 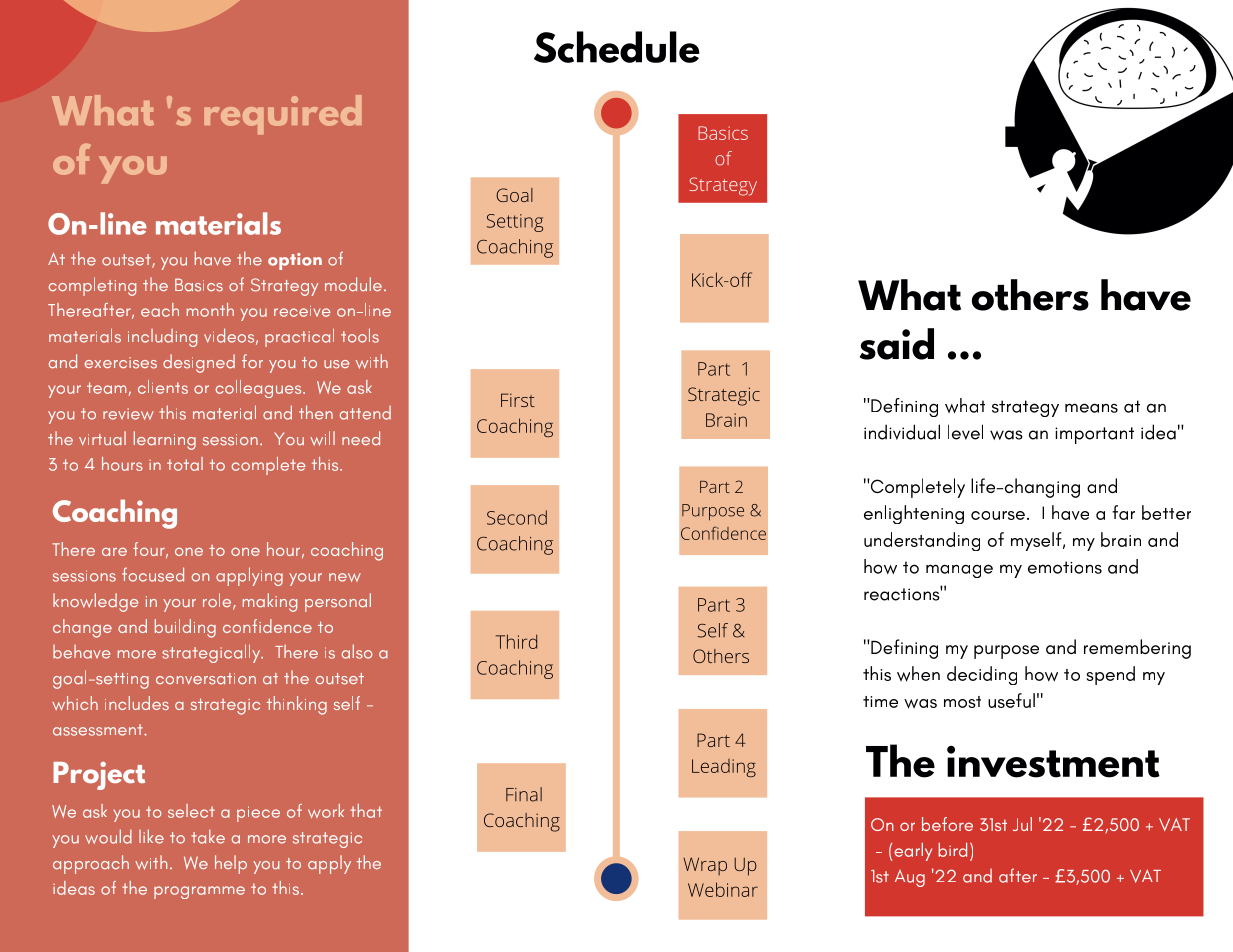 I want to click on Schedule, so click(x=617, y=47).
